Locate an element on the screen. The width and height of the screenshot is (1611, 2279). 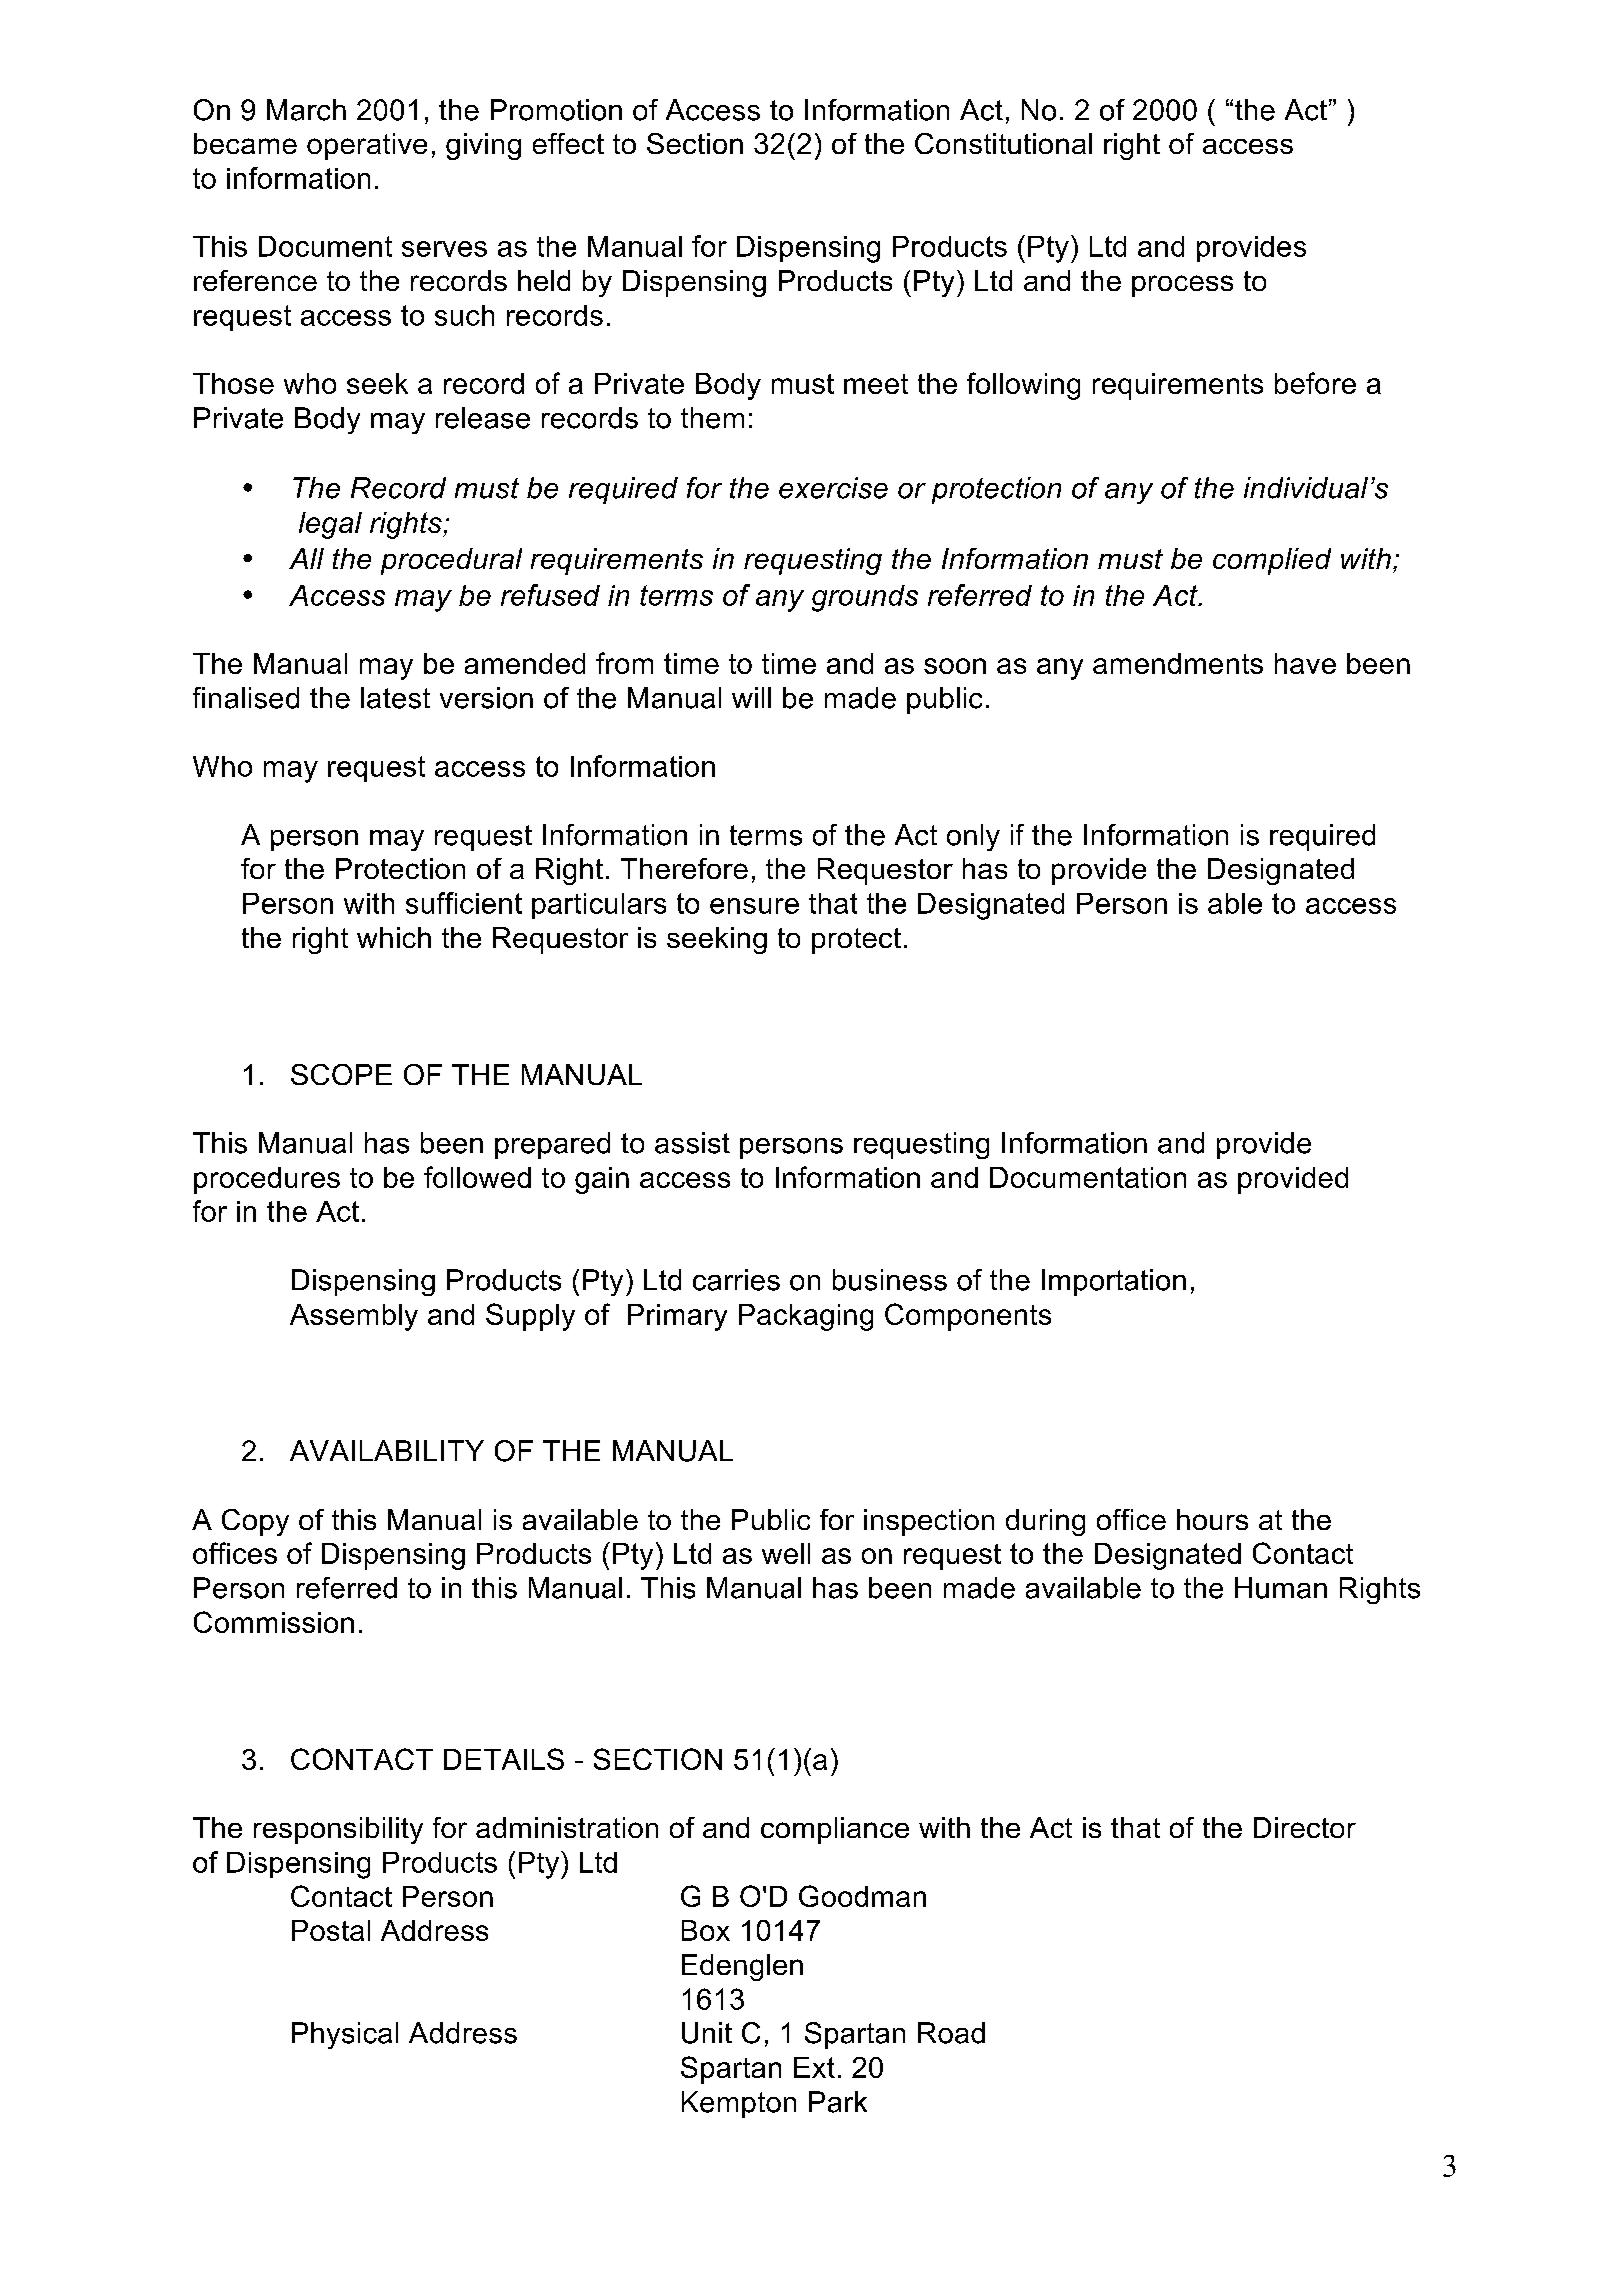
Physical is located at coordinates (345, 2035).
